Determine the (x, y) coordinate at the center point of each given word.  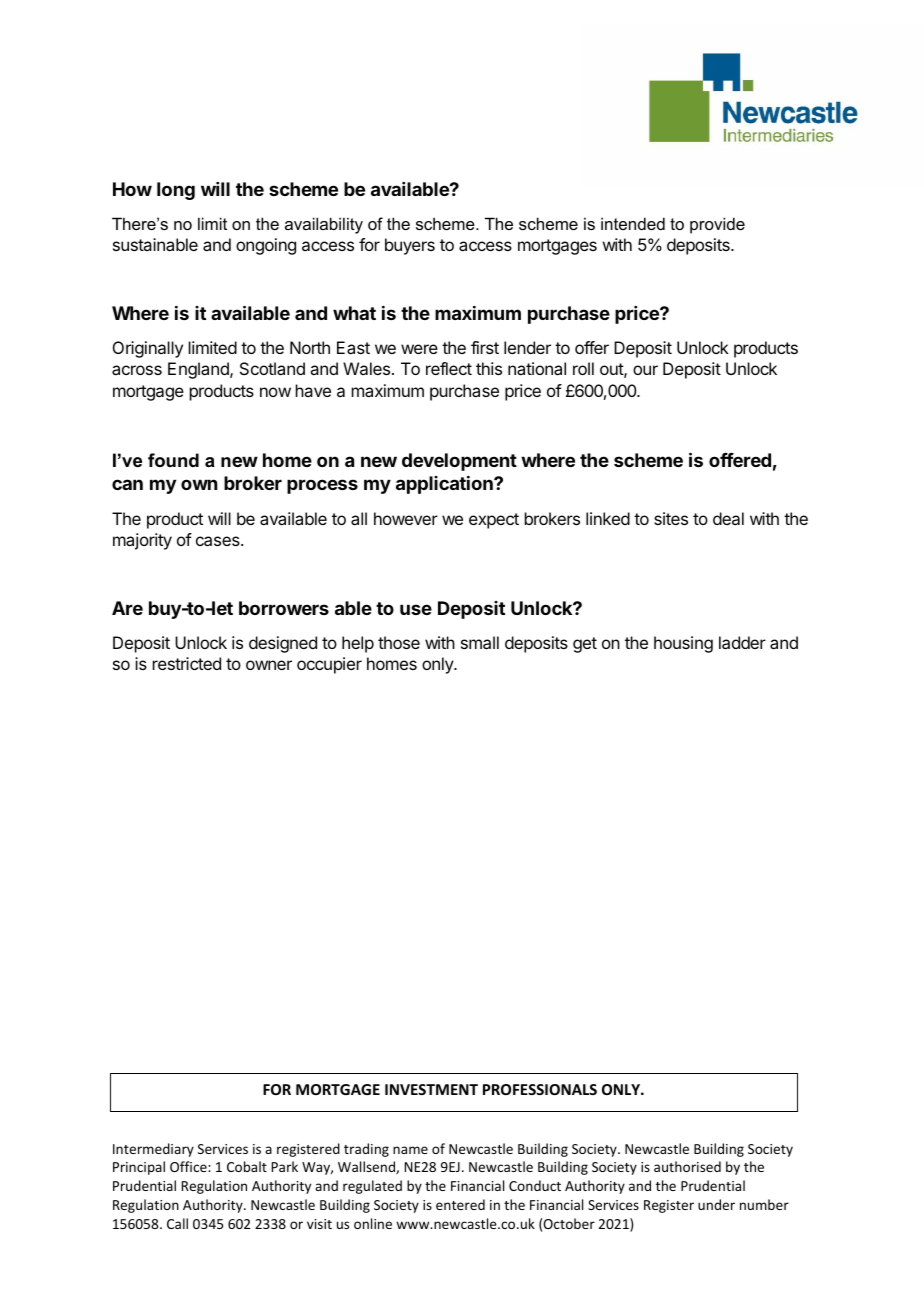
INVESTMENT (431, 1089)
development (459, 462)
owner (269, 665)
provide (717, 225)
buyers (410, 246)
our (645, 370)
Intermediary (153, 1150)
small (480, 642)
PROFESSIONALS (540, 1089)
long (176, 191)
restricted (187, 663)
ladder (742, 642)
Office (189, 1166)
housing (683, 644)
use (416, 609)
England (199, 370)
